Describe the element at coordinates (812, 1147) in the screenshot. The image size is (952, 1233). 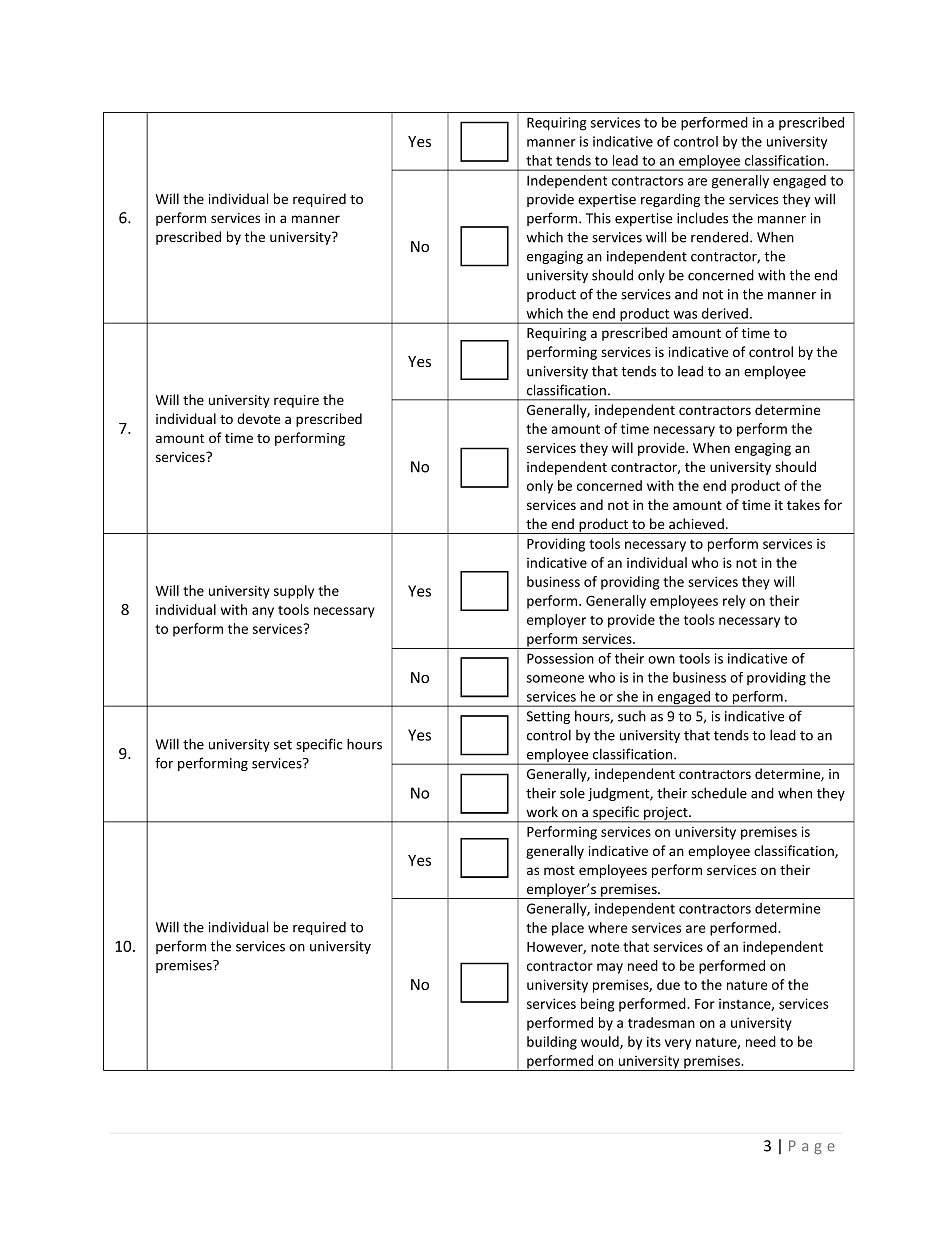
I see `Page` at that location.
